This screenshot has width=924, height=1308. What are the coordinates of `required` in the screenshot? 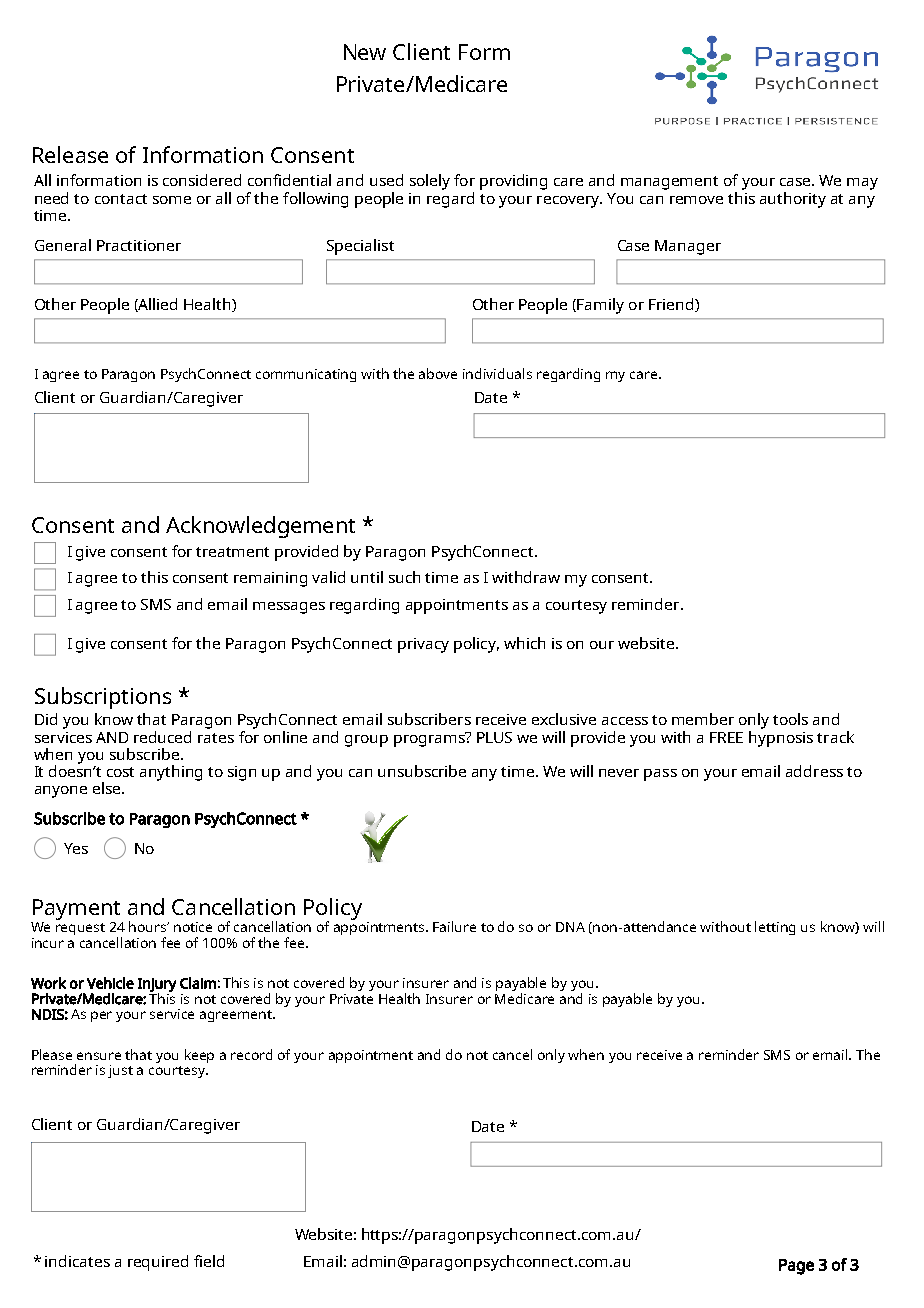 It's located at (158, 1263).
